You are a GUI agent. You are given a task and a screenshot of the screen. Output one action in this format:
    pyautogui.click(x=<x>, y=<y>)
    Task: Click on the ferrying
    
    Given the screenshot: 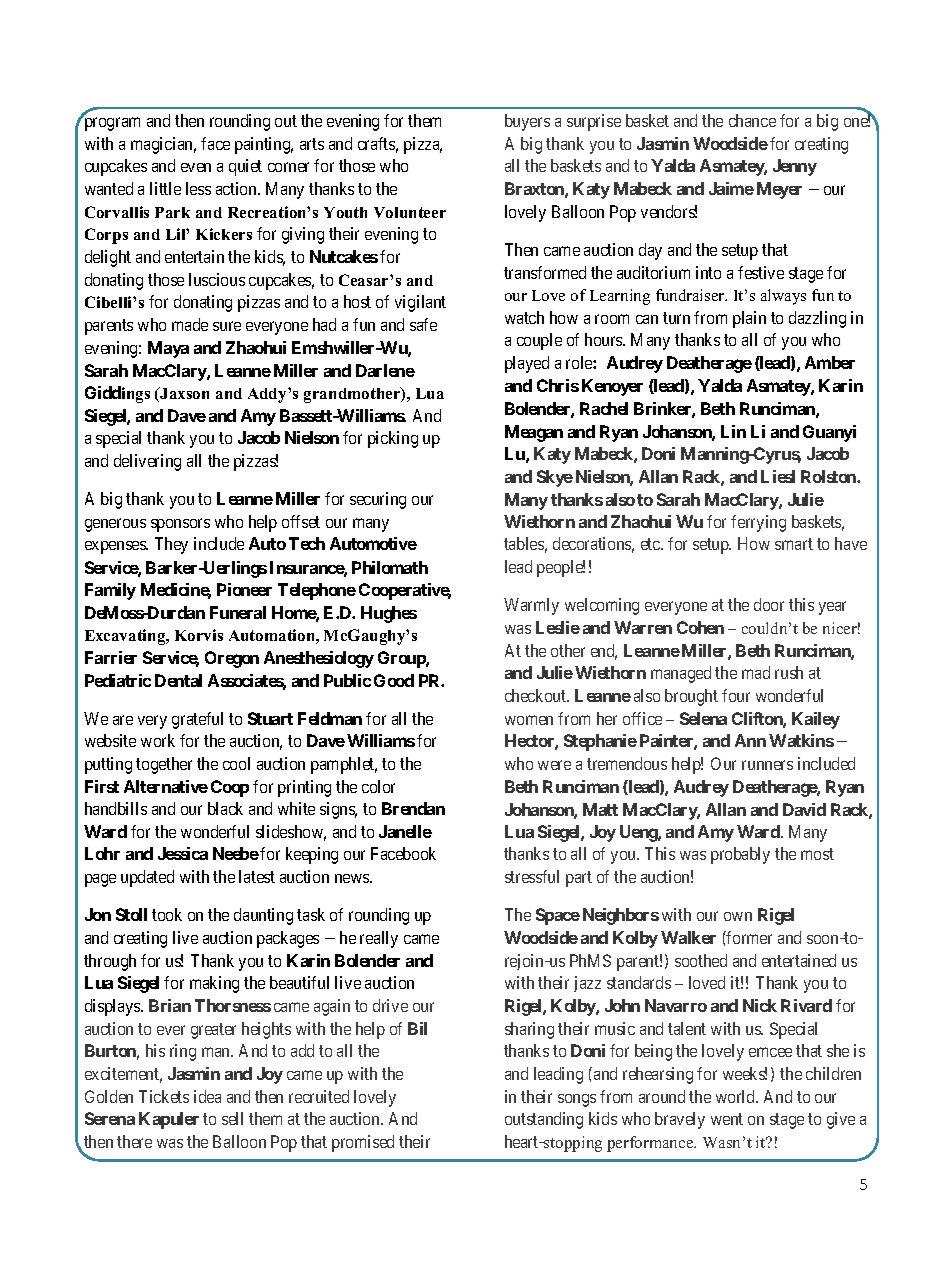 What is the action you would take?
    pyautogui.click(x=758, y=523)
